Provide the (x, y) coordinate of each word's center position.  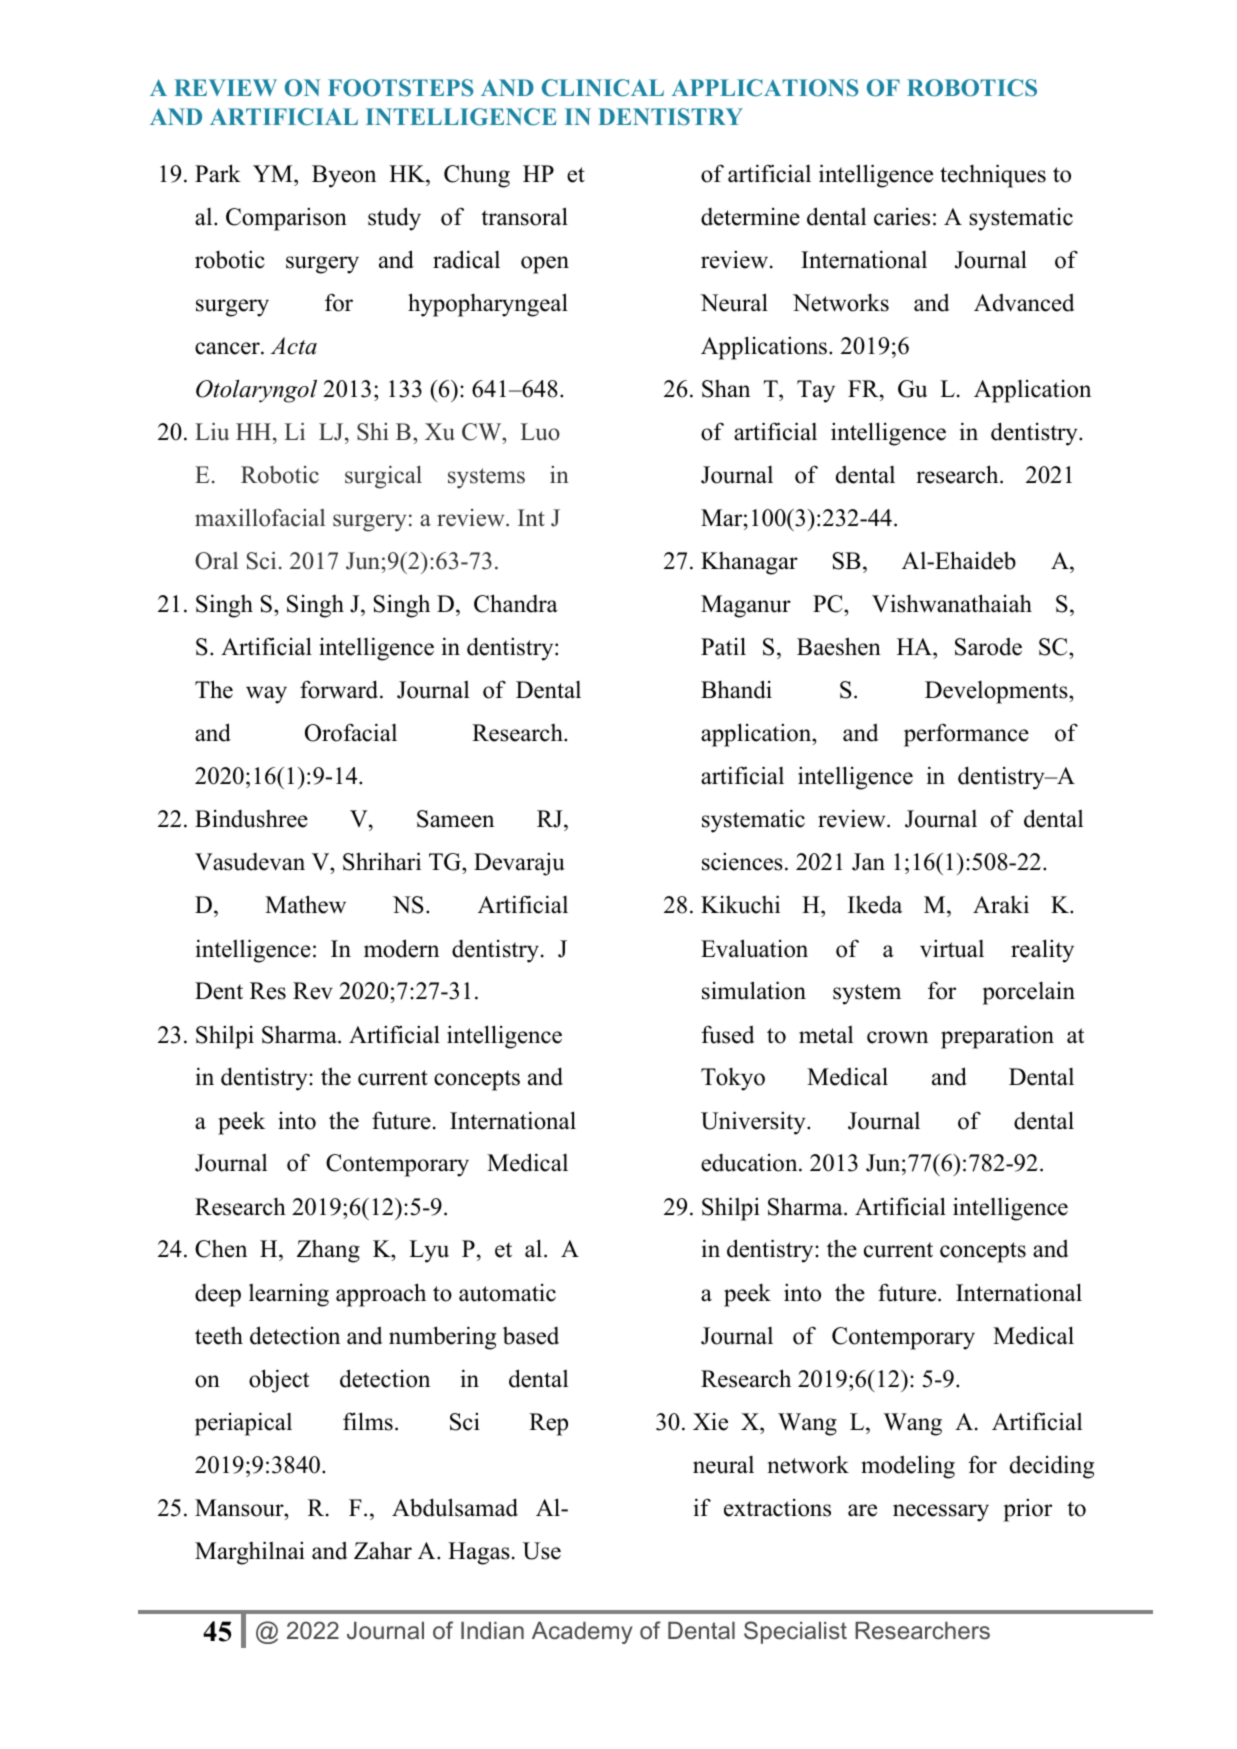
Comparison (286, 219)
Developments (997, 692)
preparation (997, 1037)
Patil (723, 646)
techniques (993, 176)
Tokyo (733, 1079)
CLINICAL (603, 88)
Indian (492, 1631)
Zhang (328, 1251)
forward (340, 689)
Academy (582, 1633)
